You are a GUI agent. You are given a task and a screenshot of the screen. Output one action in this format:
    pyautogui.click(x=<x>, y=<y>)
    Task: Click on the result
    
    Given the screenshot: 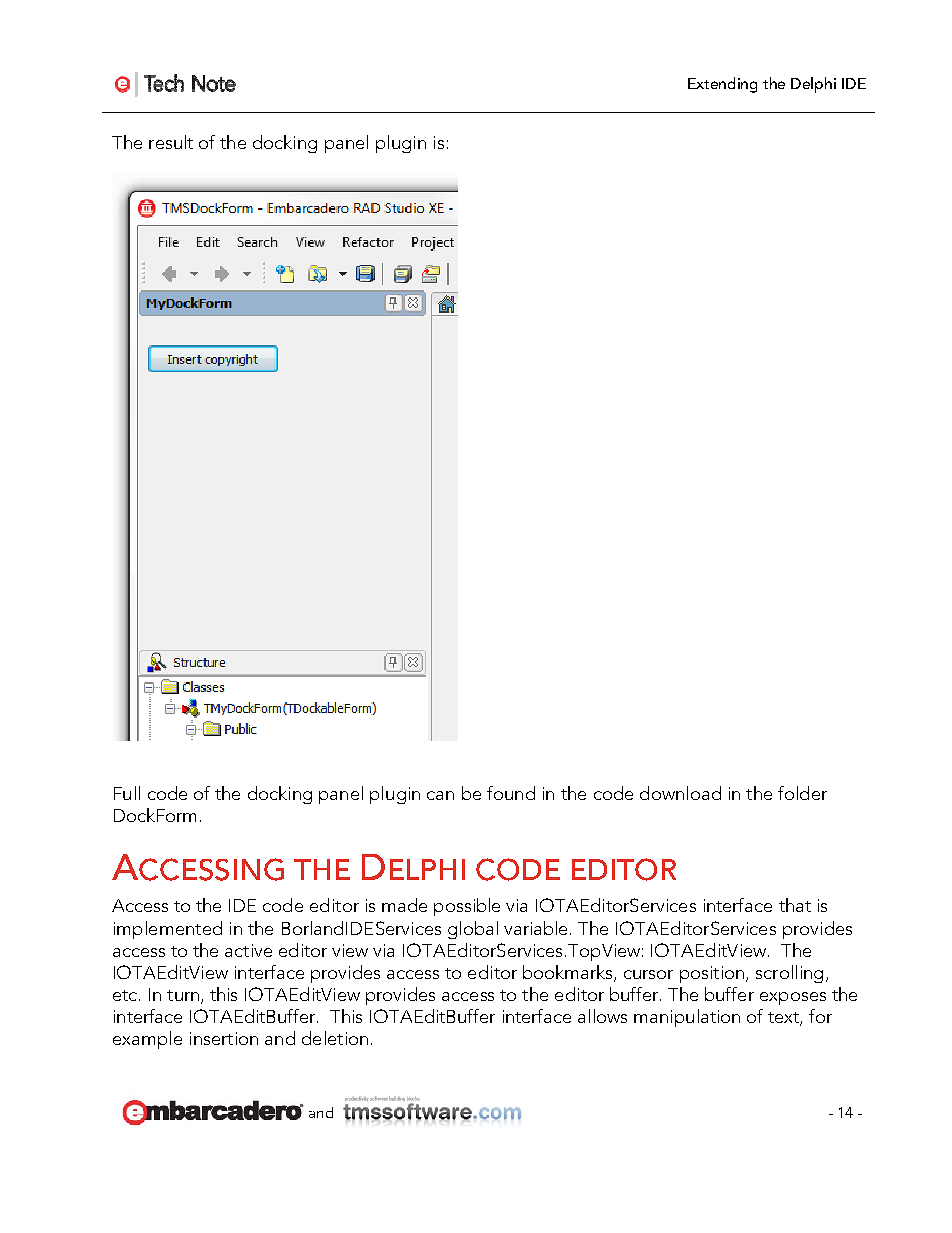 What is the action you would take?
    pyautogui.click(x=171, y=142)
